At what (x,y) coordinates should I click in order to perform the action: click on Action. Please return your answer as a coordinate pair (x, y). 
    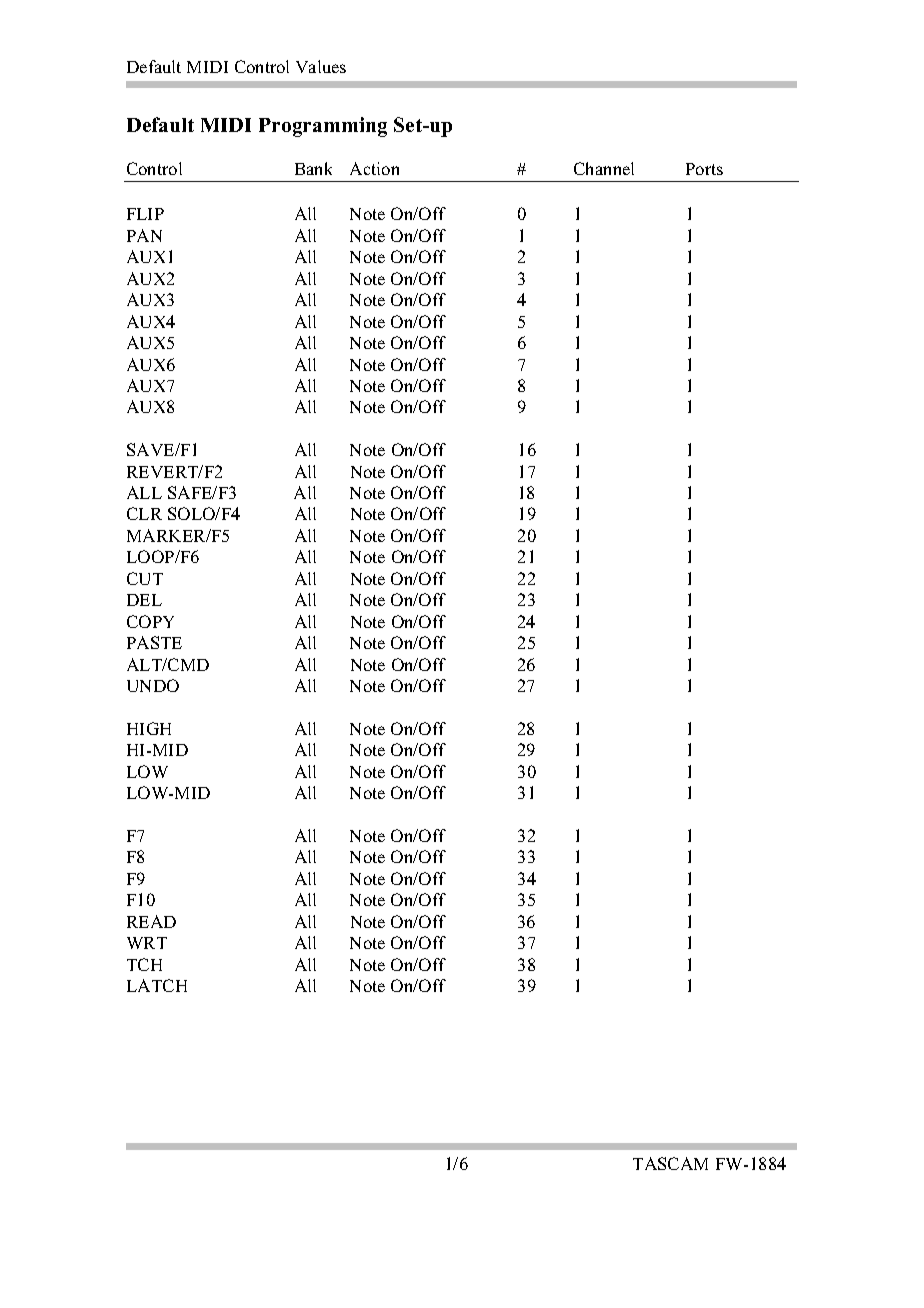
    Looking at the image, I should click on (374, 168).
